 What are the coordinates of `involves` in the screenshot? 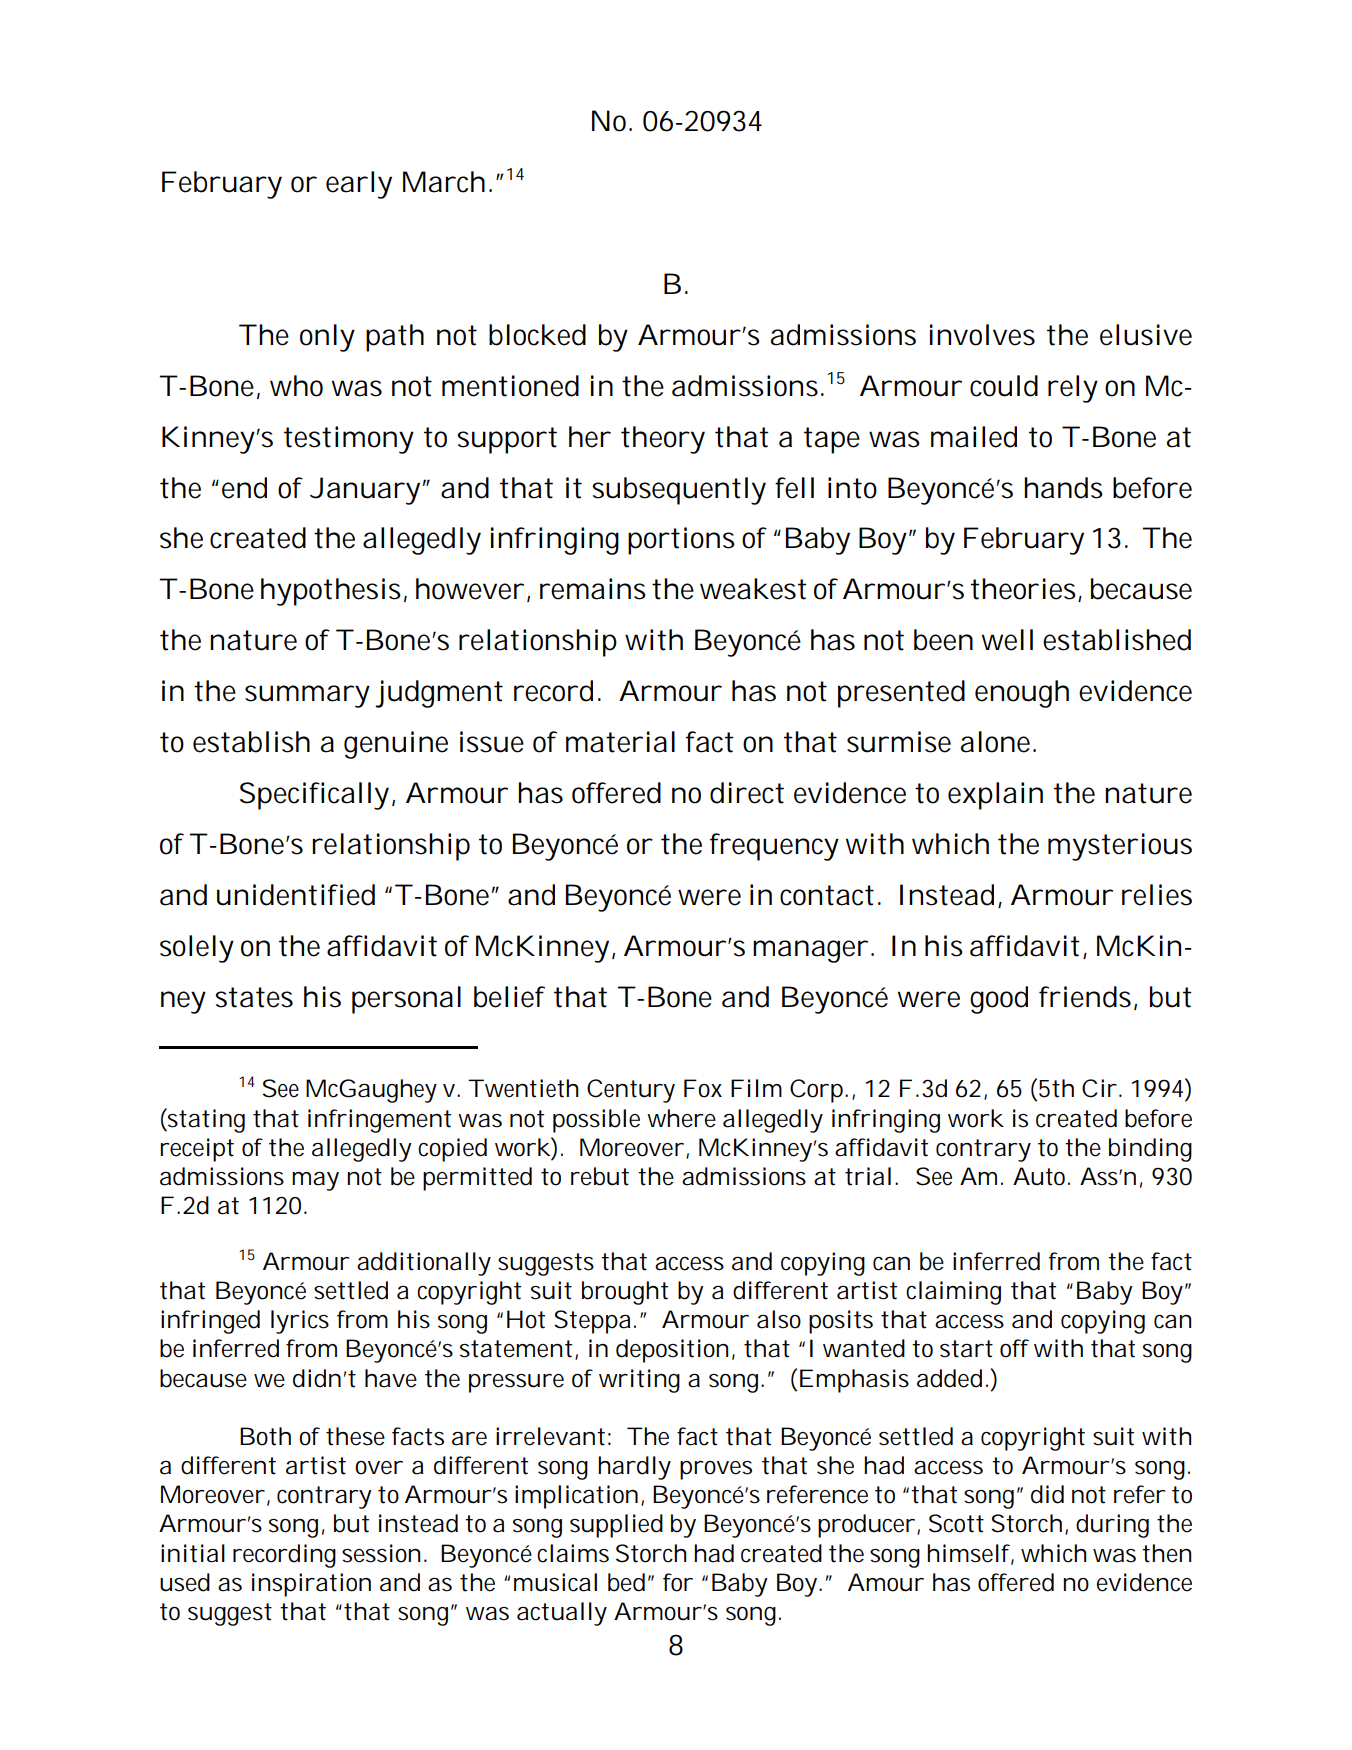 It's located at (982, 335).
